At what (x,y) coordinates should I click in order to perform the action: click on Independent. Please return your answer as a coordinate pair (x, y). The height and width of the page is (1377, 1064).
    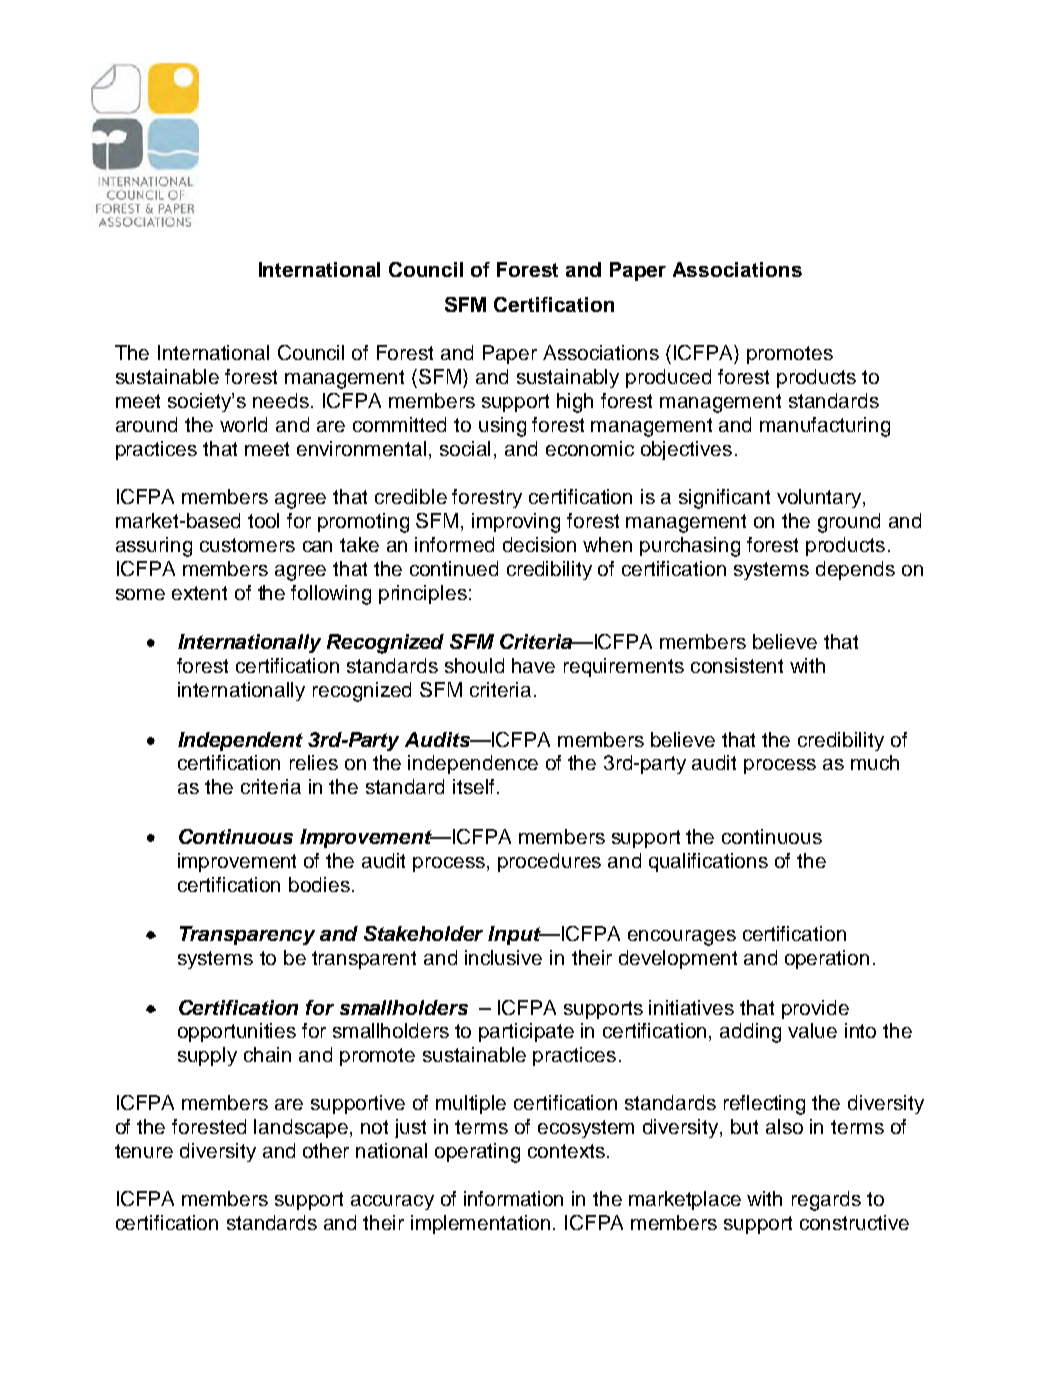
    Looking at the image, I should click on (240, 741).
